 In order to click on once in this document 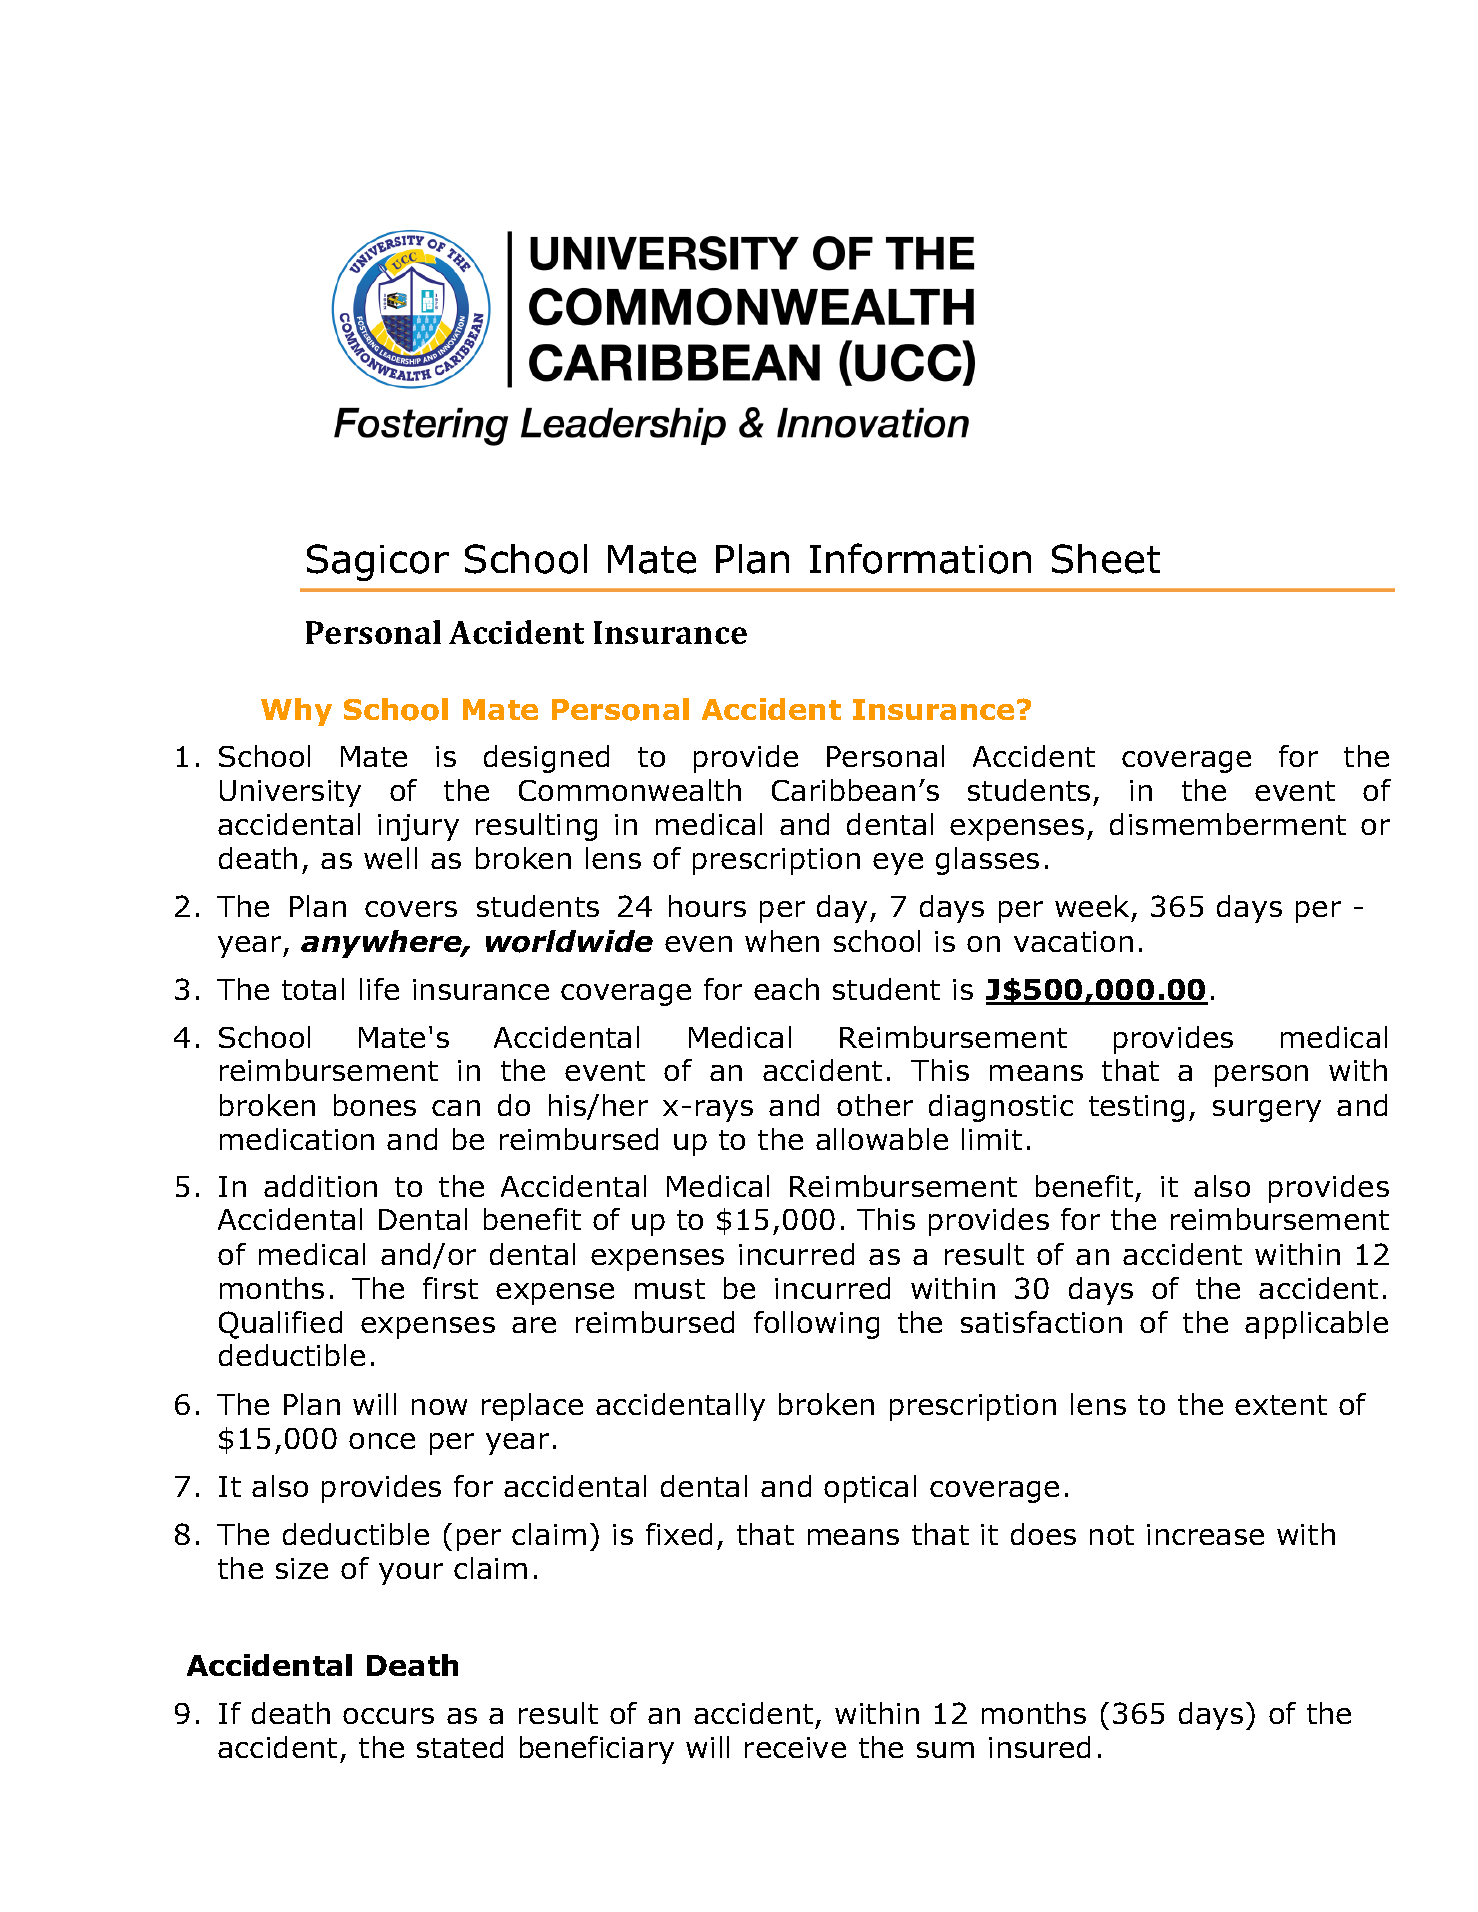, I will do `click(382, 1441)`.
